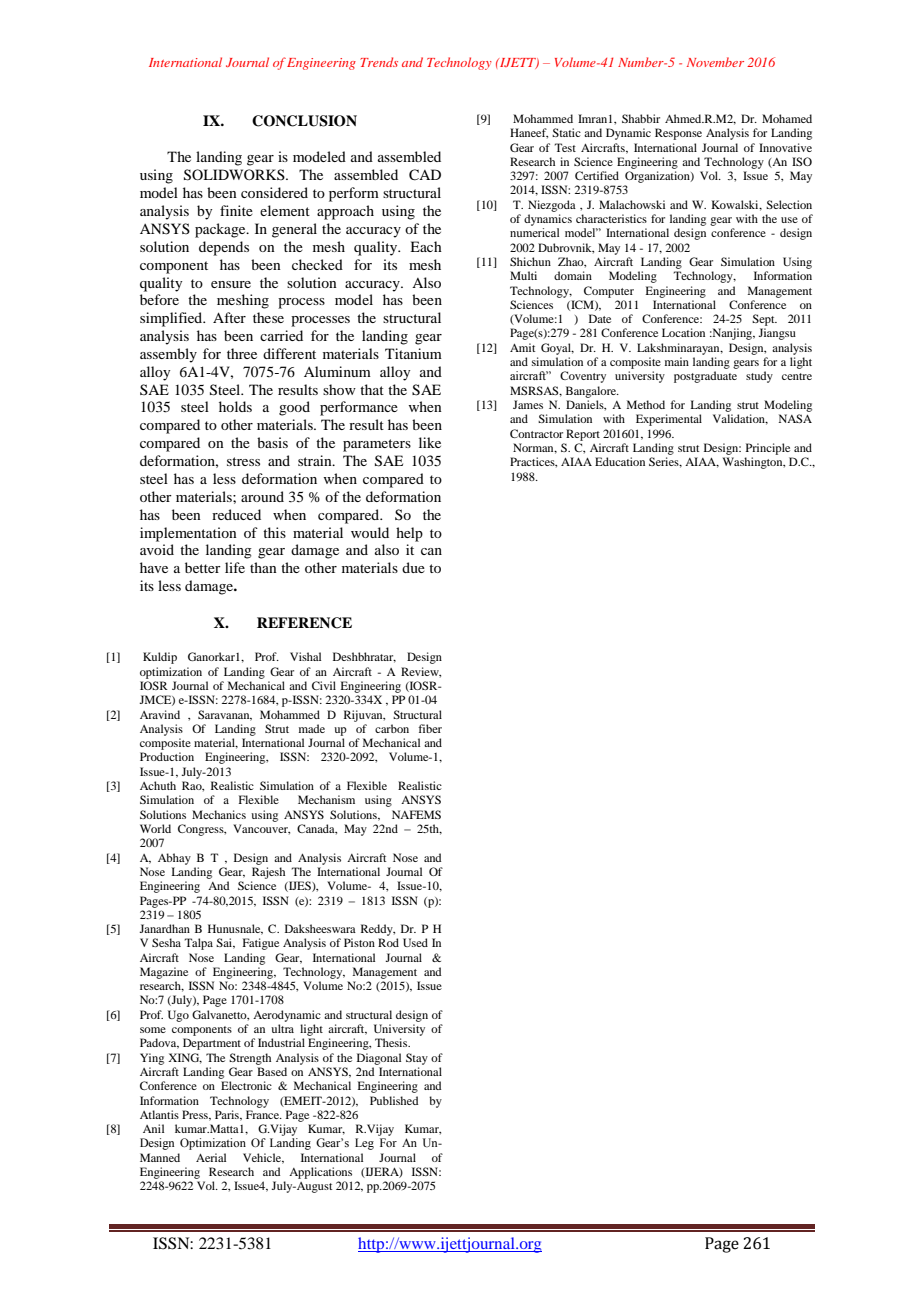 The image size is (924, 1308). Describe the element at coordinates (430, 442) in the document. I see `like` at that location.
